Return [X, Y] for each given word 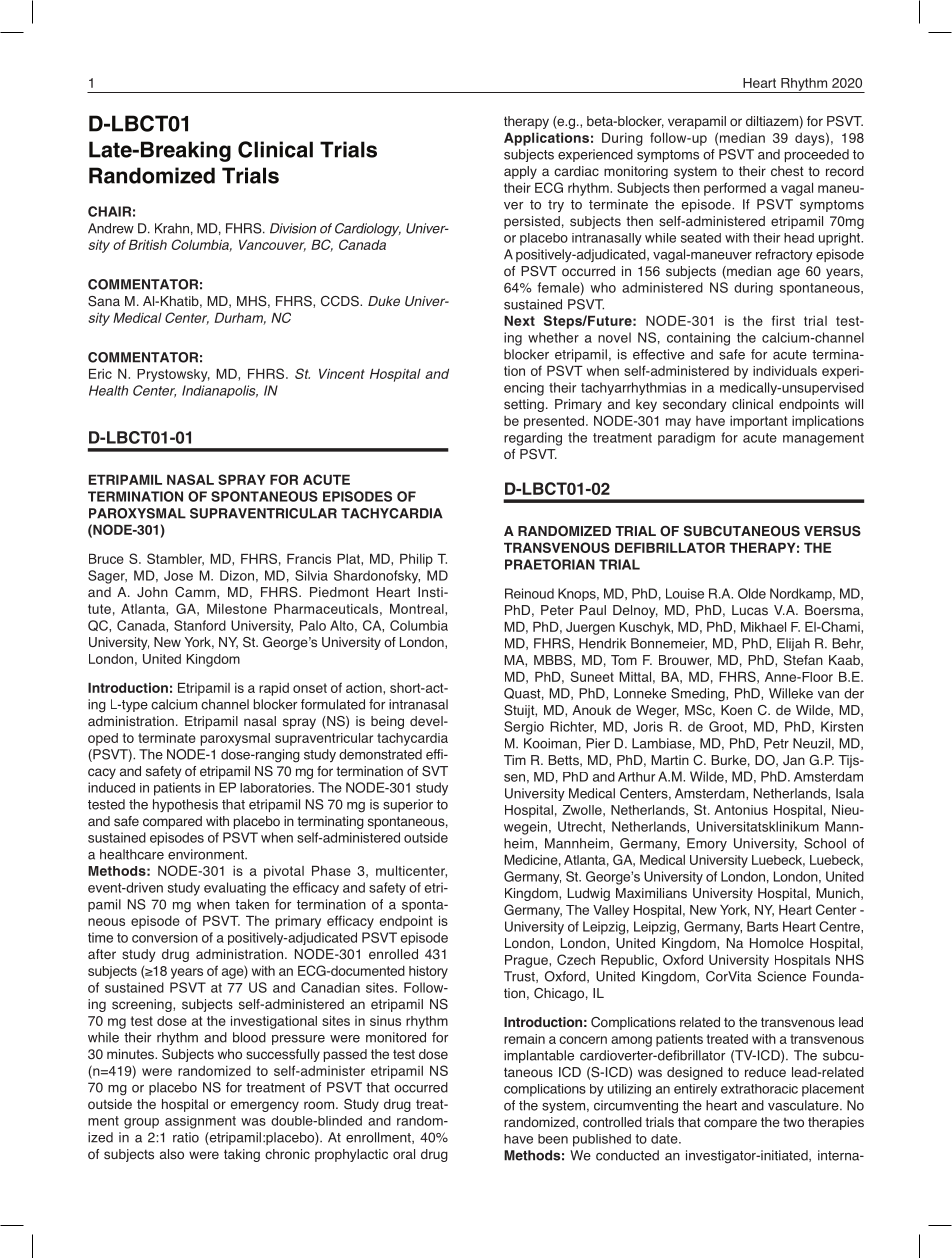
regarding [533, 439]
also [172, 1154]
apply [520, 172]
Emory [707, 844]
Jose [178, 575]
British [148, 245]
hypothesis [185, 805]
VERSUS [832, 531]
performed [735, 189]
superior [408, 805]
